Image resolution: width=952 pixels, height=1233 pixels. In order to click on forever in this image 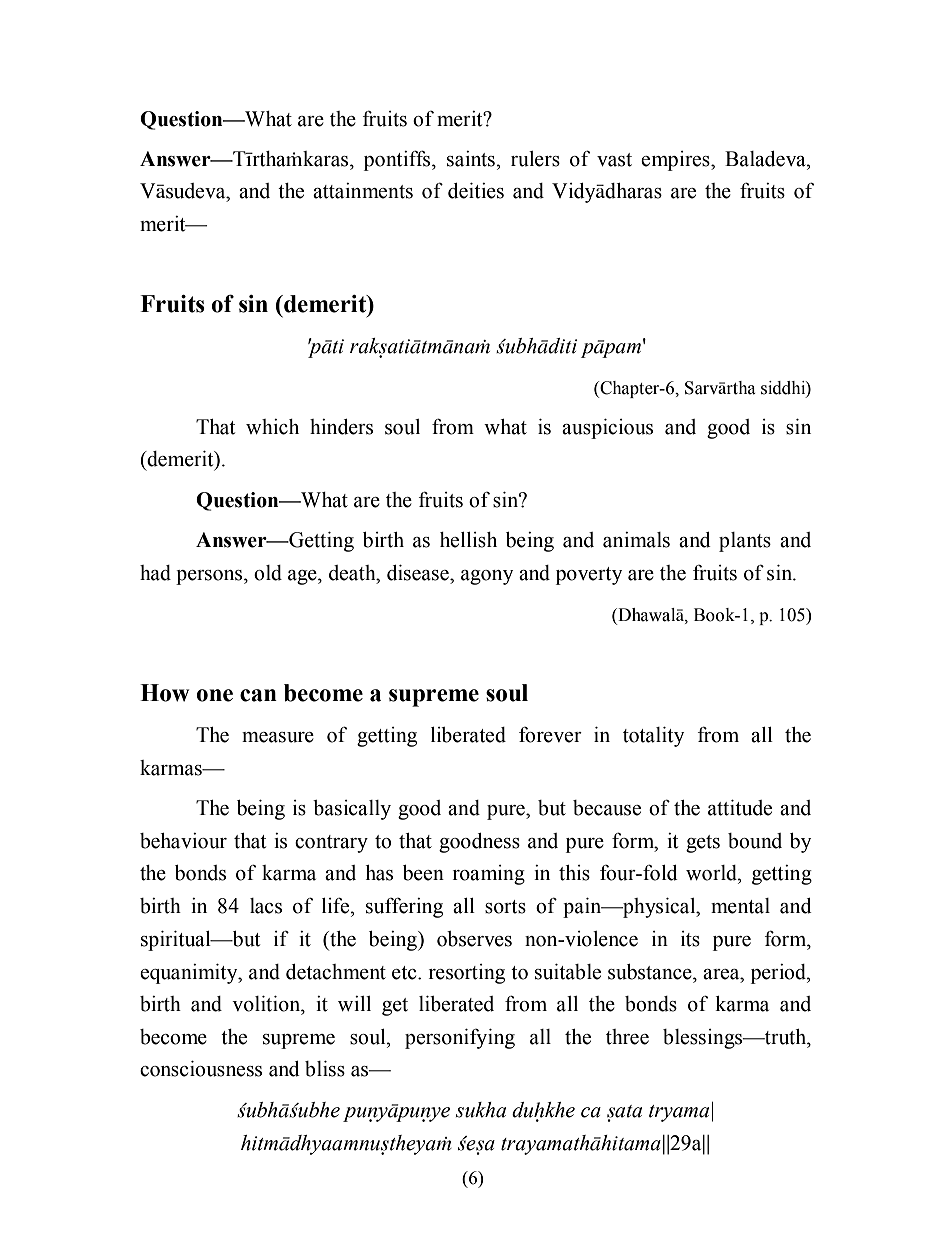, I will do `click(550, 735)`.
